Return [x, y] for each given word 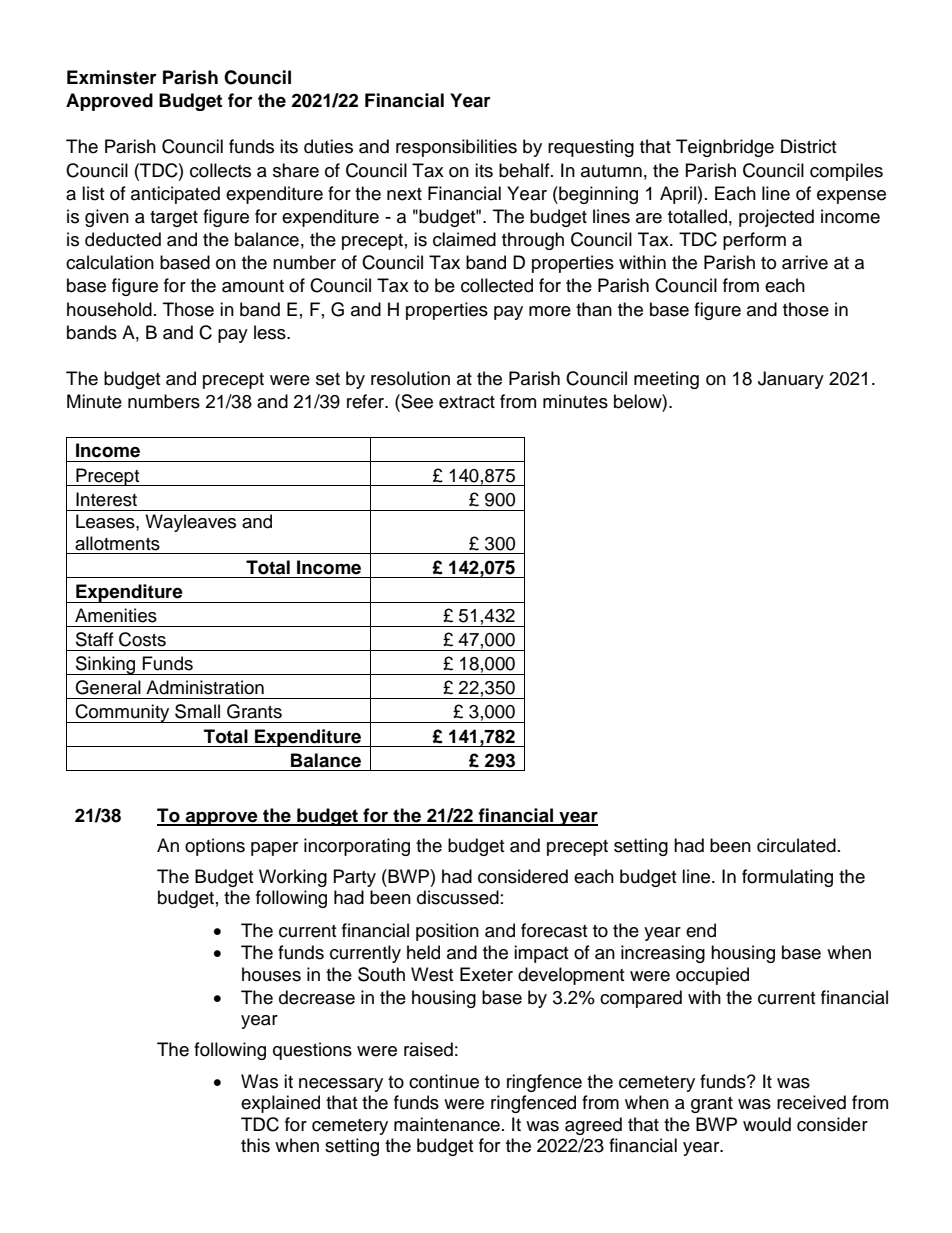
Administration [205, 687]
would [767, 1124]
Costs [142, 639]
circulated [796, 845]
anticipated [175, 195]
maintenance [447, 1124]
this [255, 1145]
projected [776, 218]
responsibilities [456, 148]
